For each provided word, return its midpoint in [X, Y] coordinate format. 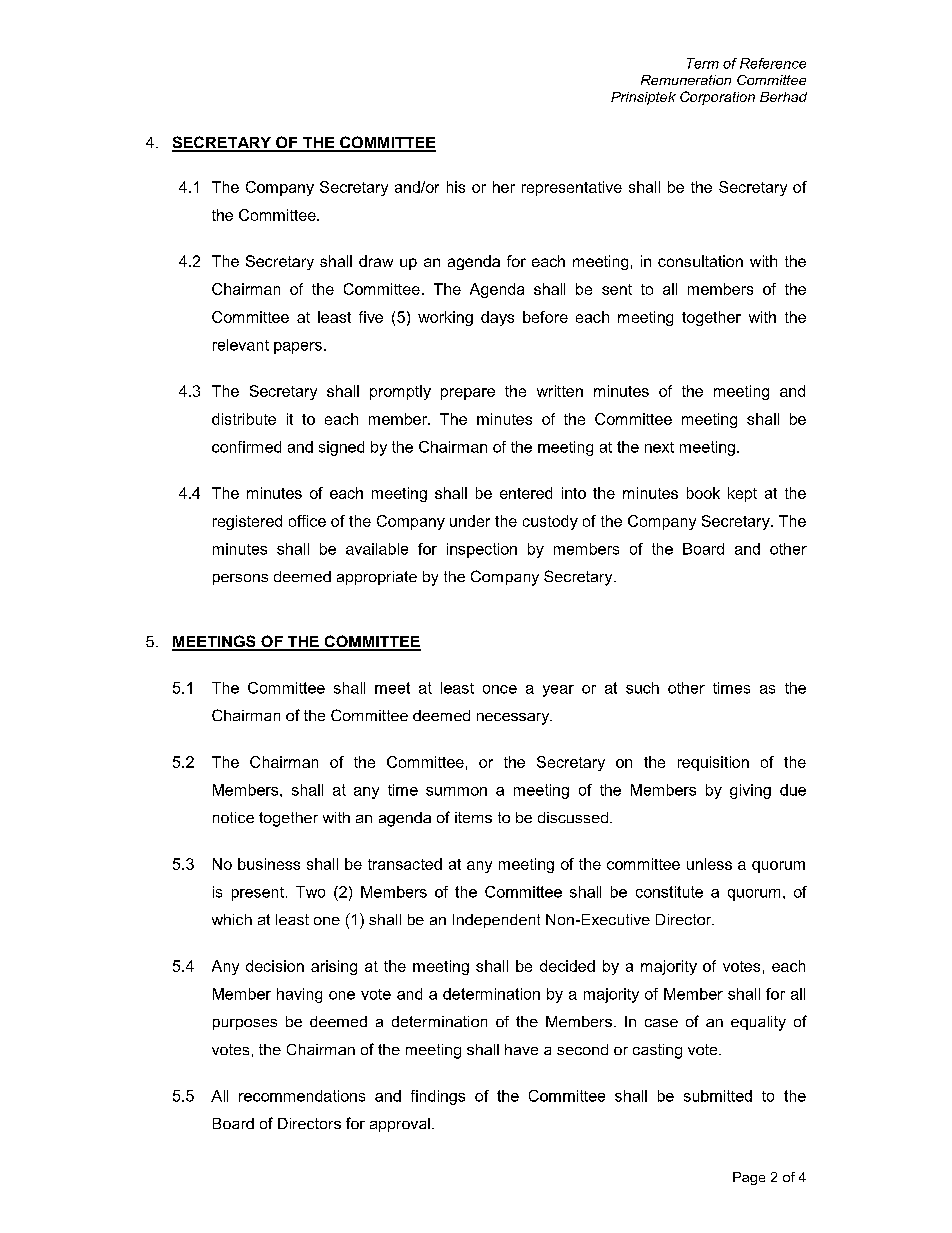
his [456, 187]
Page [749, 1178]
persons [240, 579]
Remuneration [686, 80]
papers [298, 348]
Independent [496, 921]
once [500, 689]
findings [438, 1097]
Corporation [717, 98]
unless [709, 864]
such [642, 688]
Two [310, 892]
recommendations [302, 1096]
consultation [700, 261]
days [497, 318]
